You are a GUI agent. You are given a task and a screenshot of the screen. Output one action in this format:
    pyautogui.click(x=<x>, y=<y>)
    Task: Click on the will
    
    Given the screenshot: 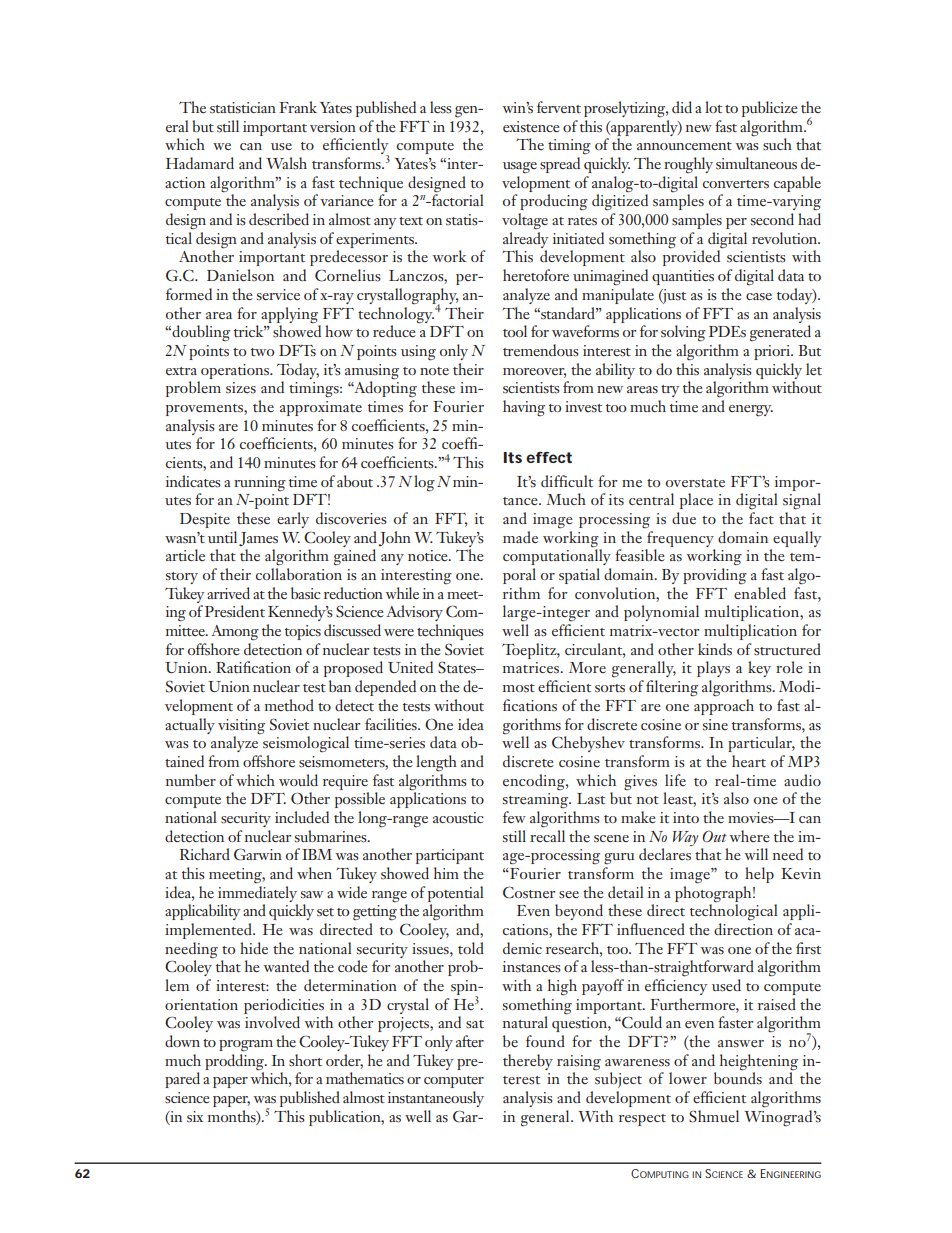 What is the action you would take?
    pyautogui.click(x=756, y=854)
